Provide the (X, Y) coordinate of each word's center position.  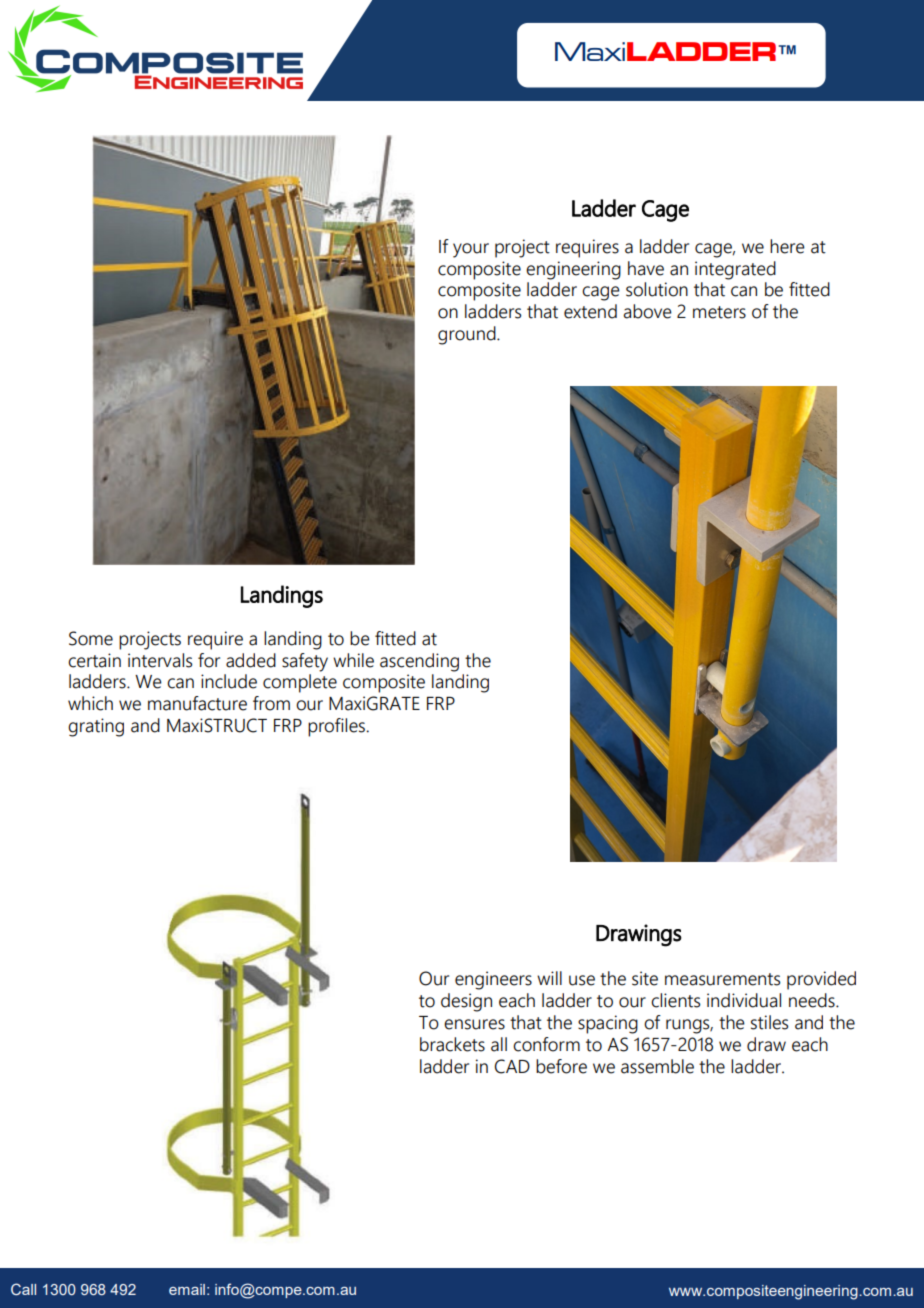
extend (590, 311)
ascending (419, 662)
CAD (512, 1066)
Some (91, 638)
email (187, 1289)
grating (96, 727)
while (353, 660)
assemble (657, 1066)
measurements (722, 979)
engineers (493, 980)
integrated (735, 270)
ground (468, 335)
